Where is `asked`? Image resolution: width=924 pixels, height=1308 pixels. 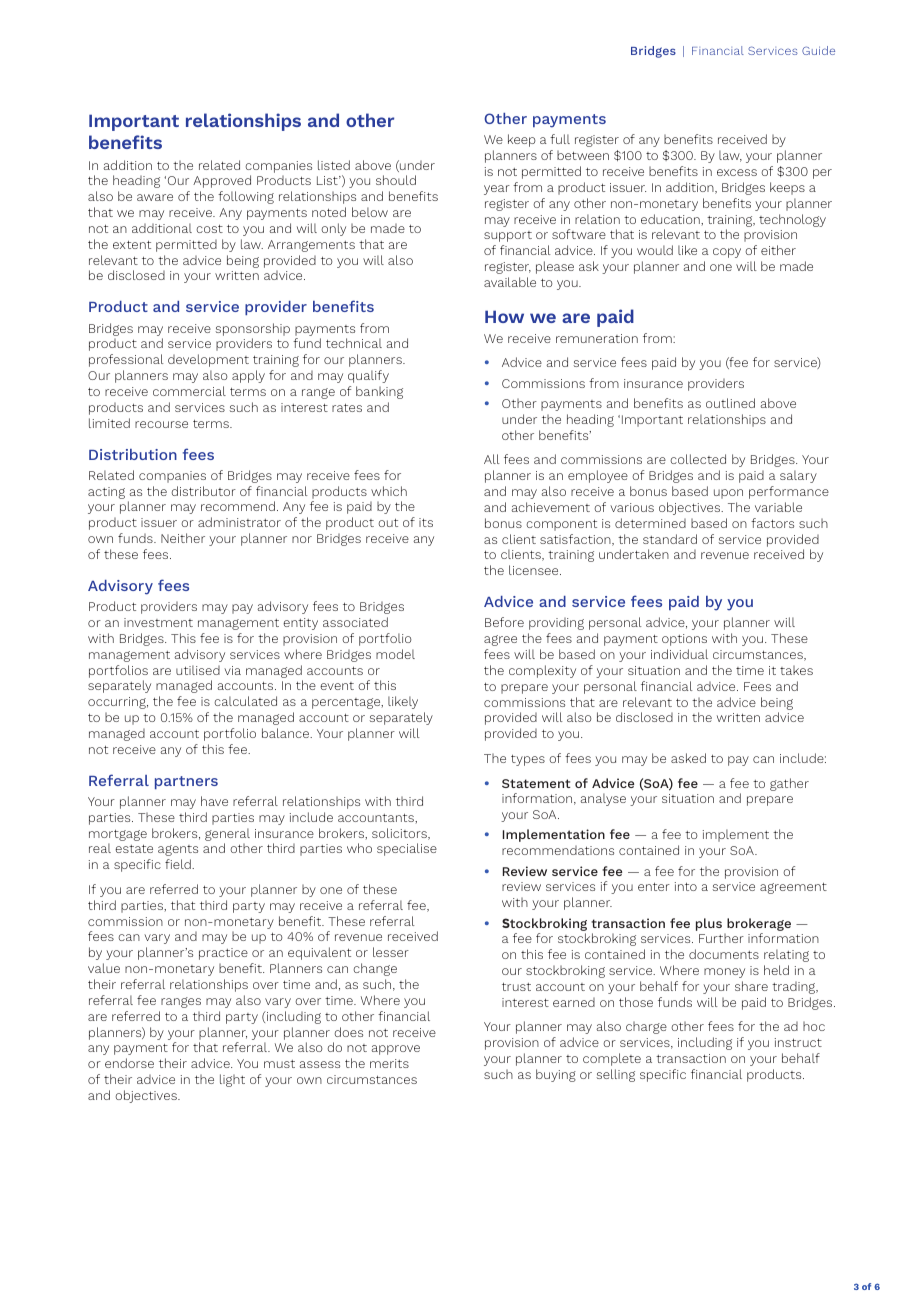 asked is located at coordinates (688, 758).
